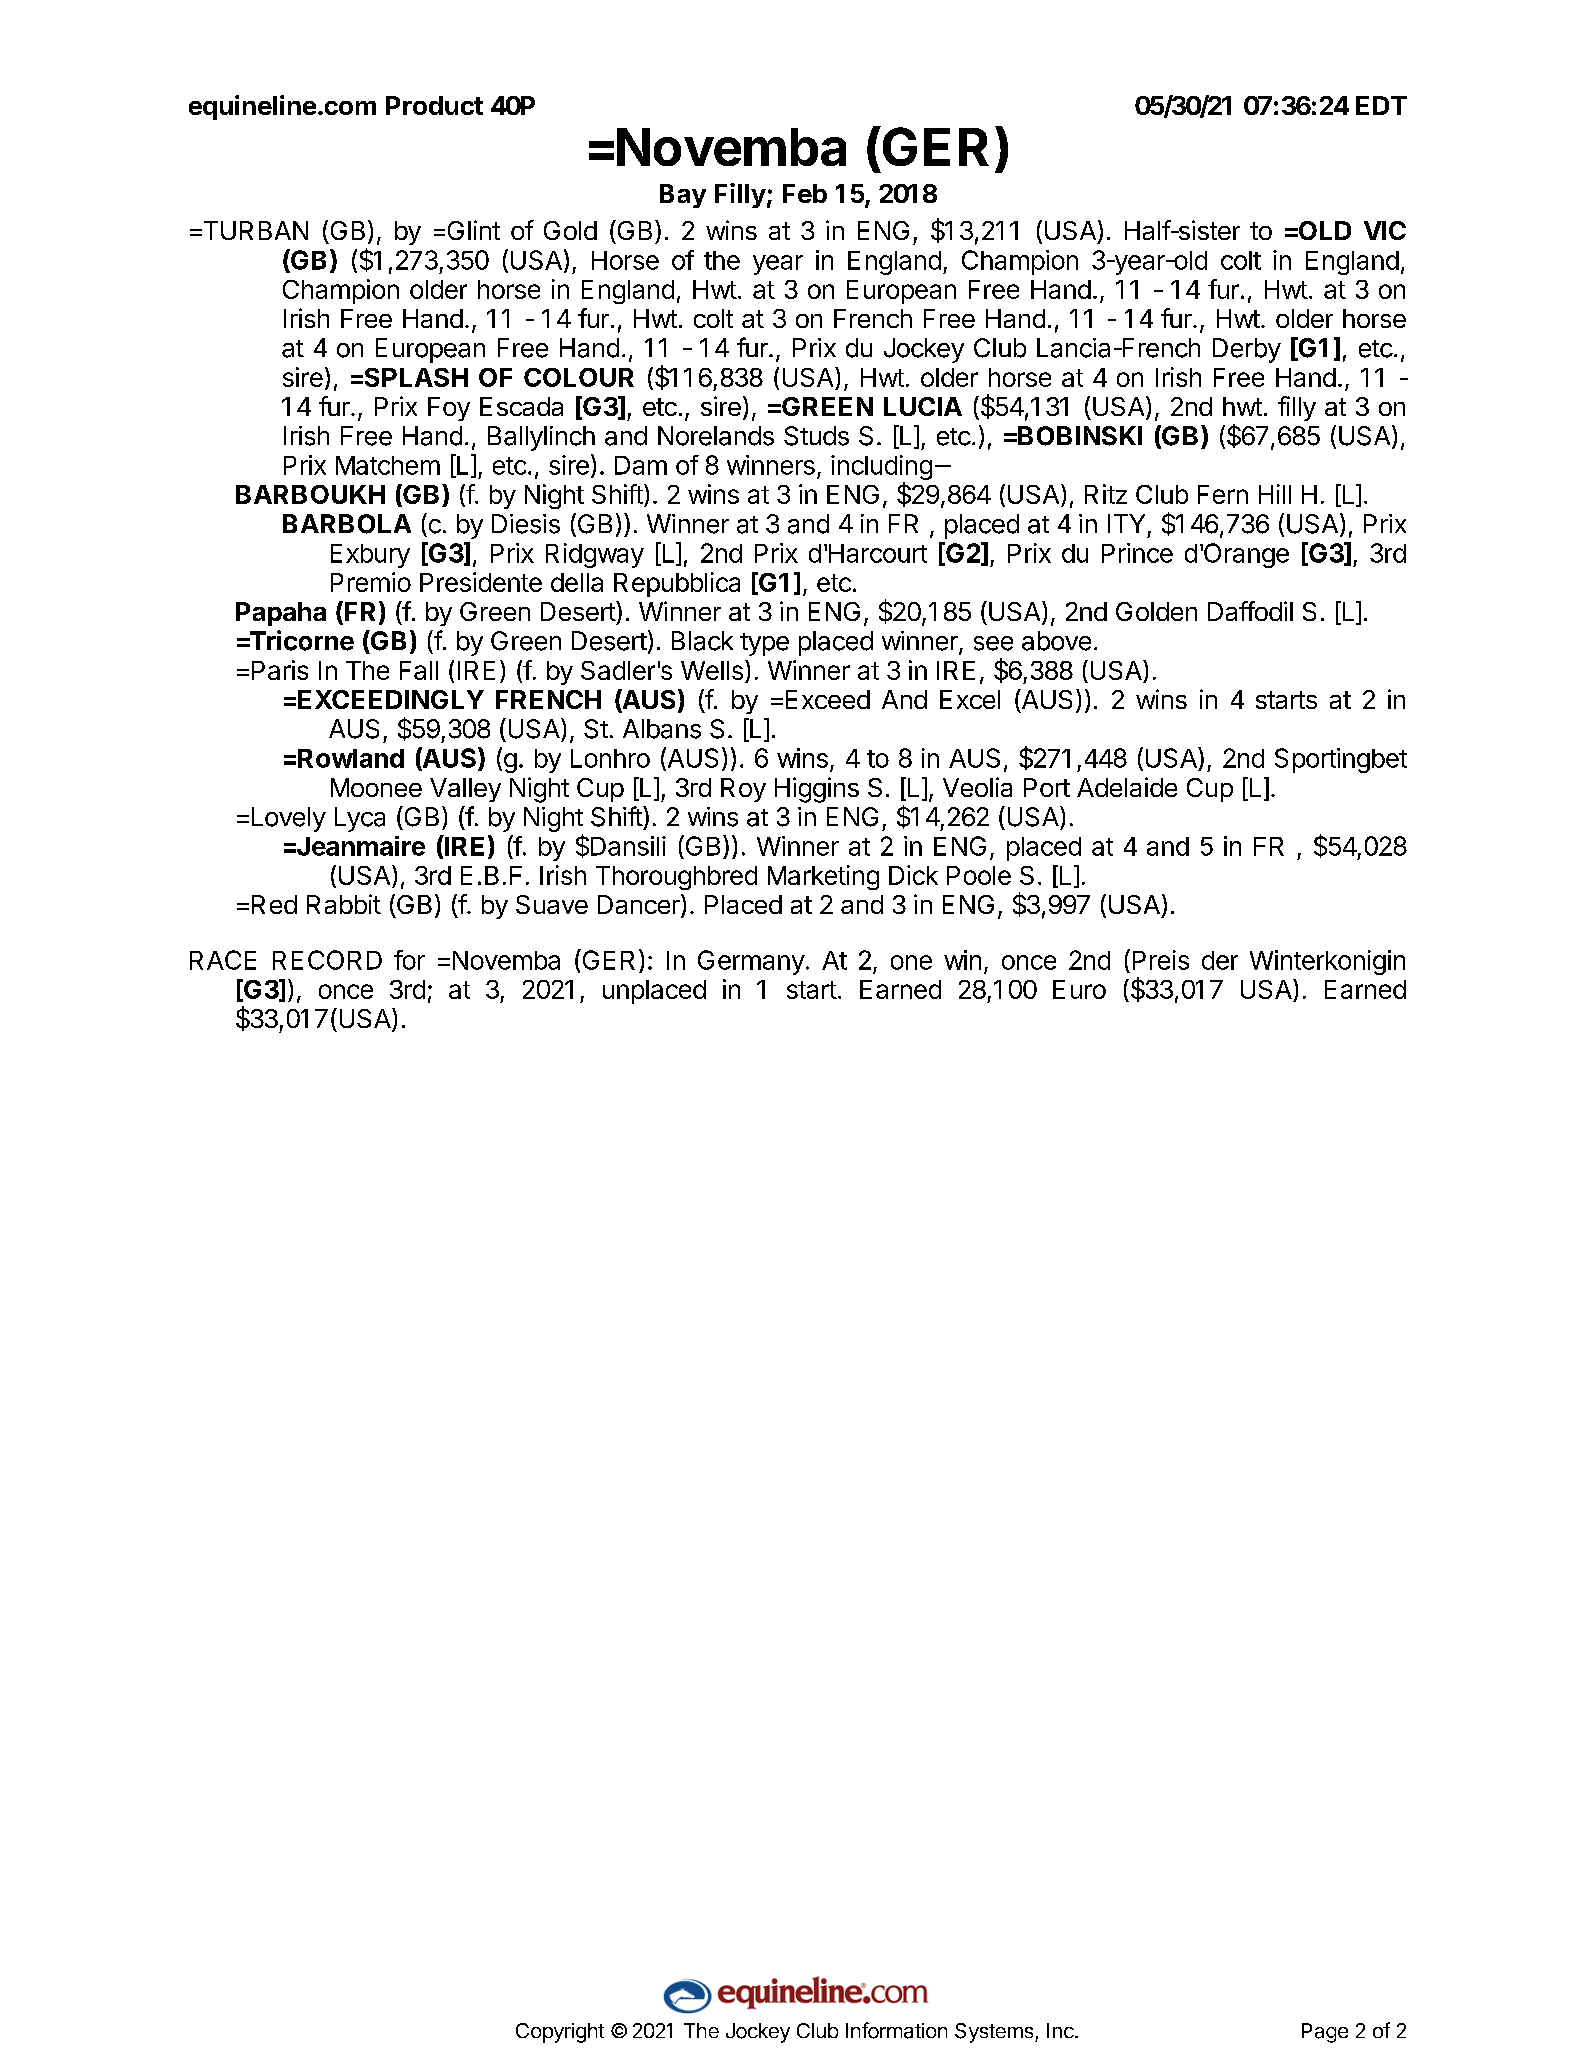 This image has height=2063, width=1594. What do you see at coordinates (560, 2033) in the image?
I see `Copyright` at bounding box center [560, 2033].
